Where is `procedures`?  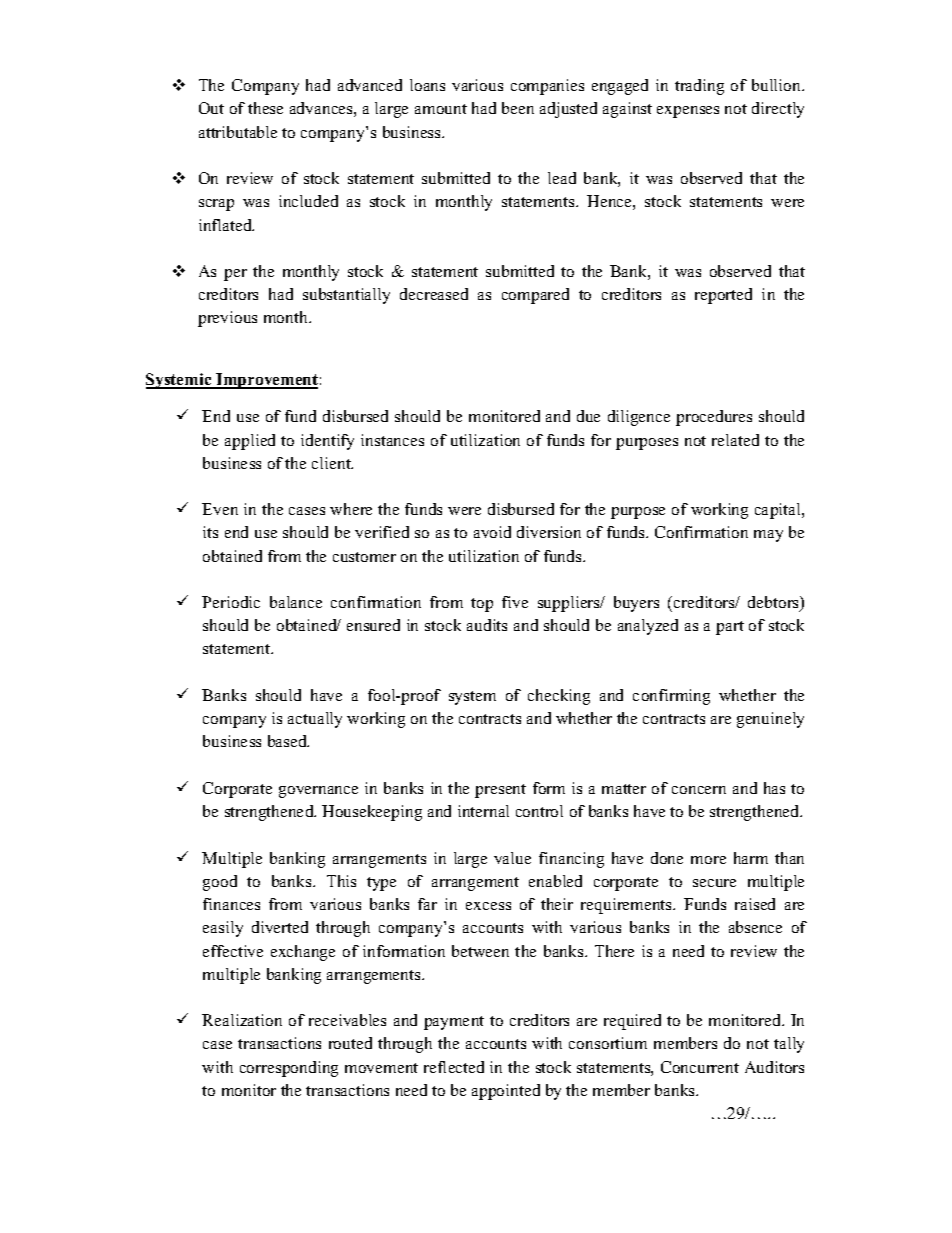 procedures is located at coordinates (714, 418).
